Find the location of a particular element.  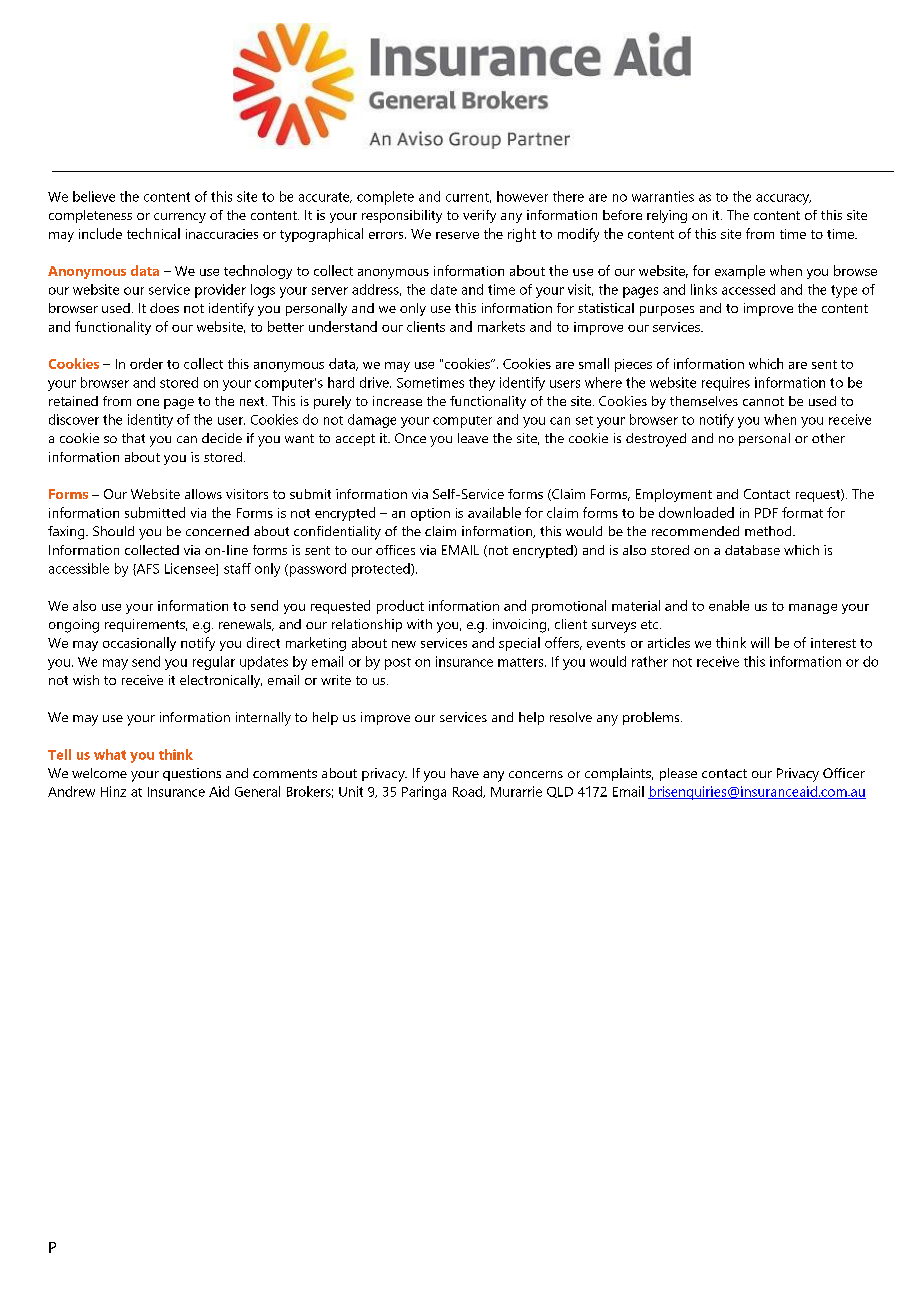

post is located at coordinates (398, 664).
